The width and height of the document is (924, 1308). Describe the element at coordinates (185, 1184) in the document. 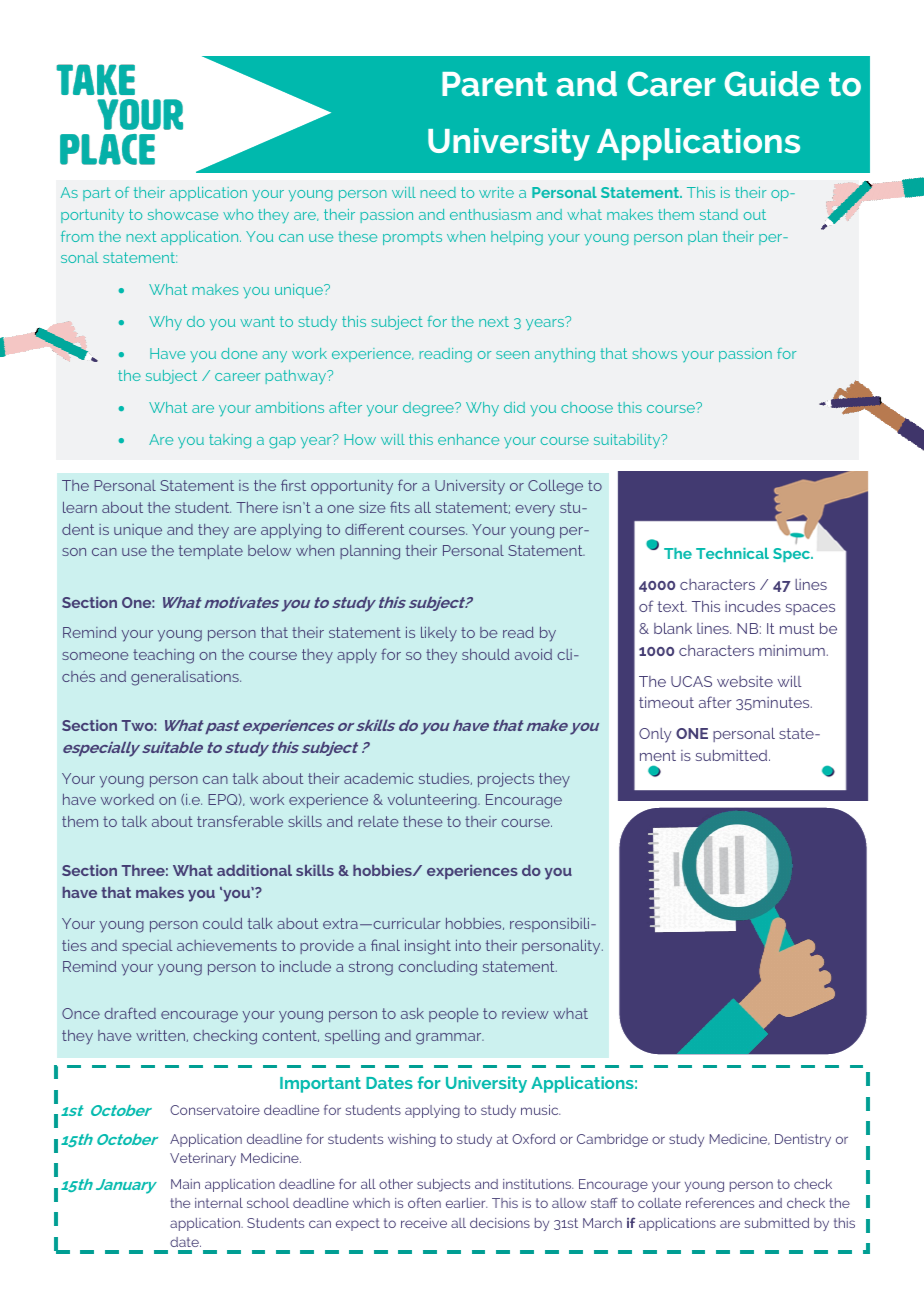

I see `Main` at that location.
